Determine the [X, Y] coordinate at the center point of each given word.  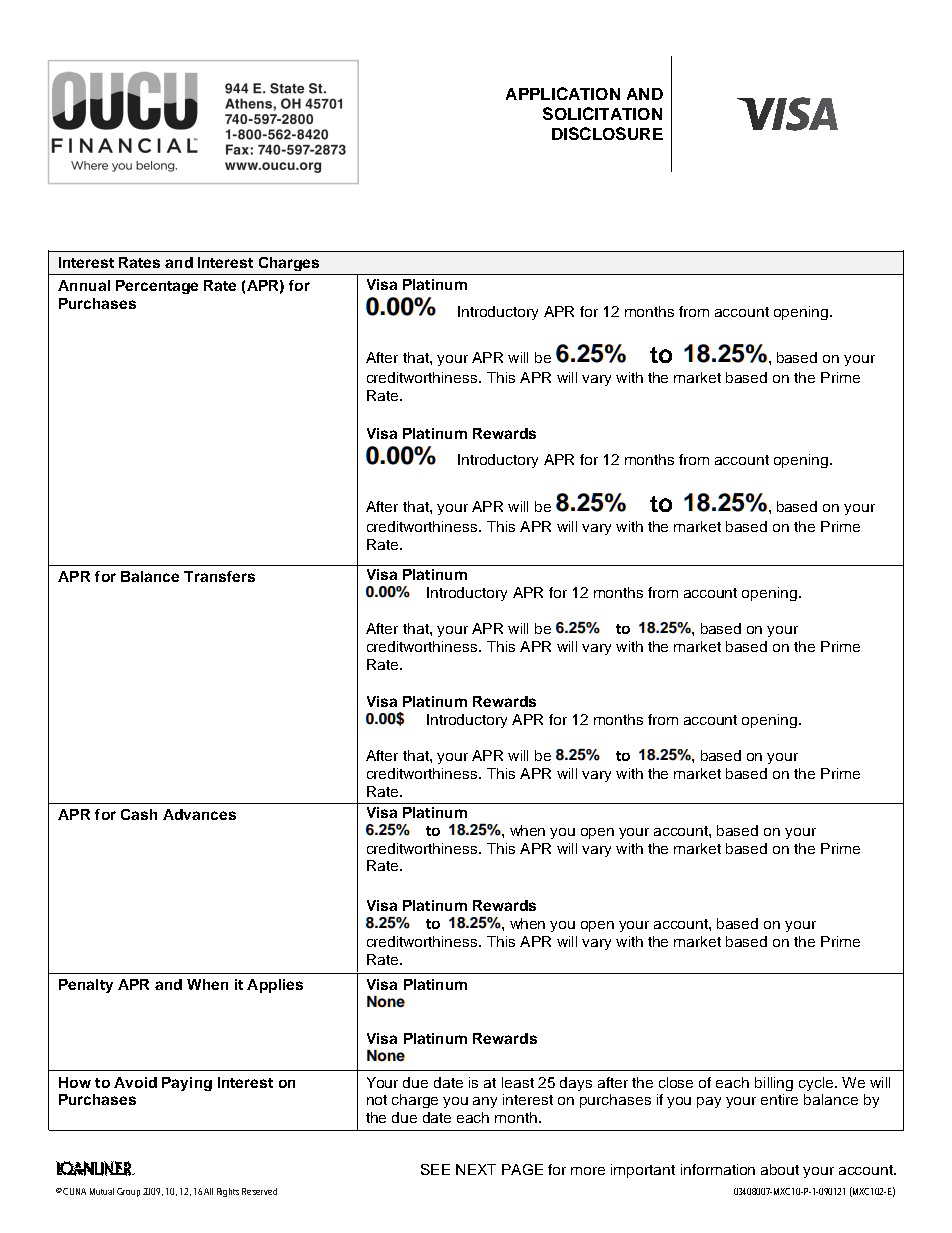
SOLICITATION [602, 113]
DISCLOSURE [607, 133]
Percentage [157, 287]
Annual [84, 285]
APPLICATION [563, 93]
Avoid [135, 1082]
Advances [199, 814]
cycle [817, 1084]
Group [128, 1192]
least [518, 1082]
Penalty [86, 986]
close [676, 1082]
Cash [139, 814]
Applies [275, 986]
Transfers [219, 576]
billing [774, 1084]
